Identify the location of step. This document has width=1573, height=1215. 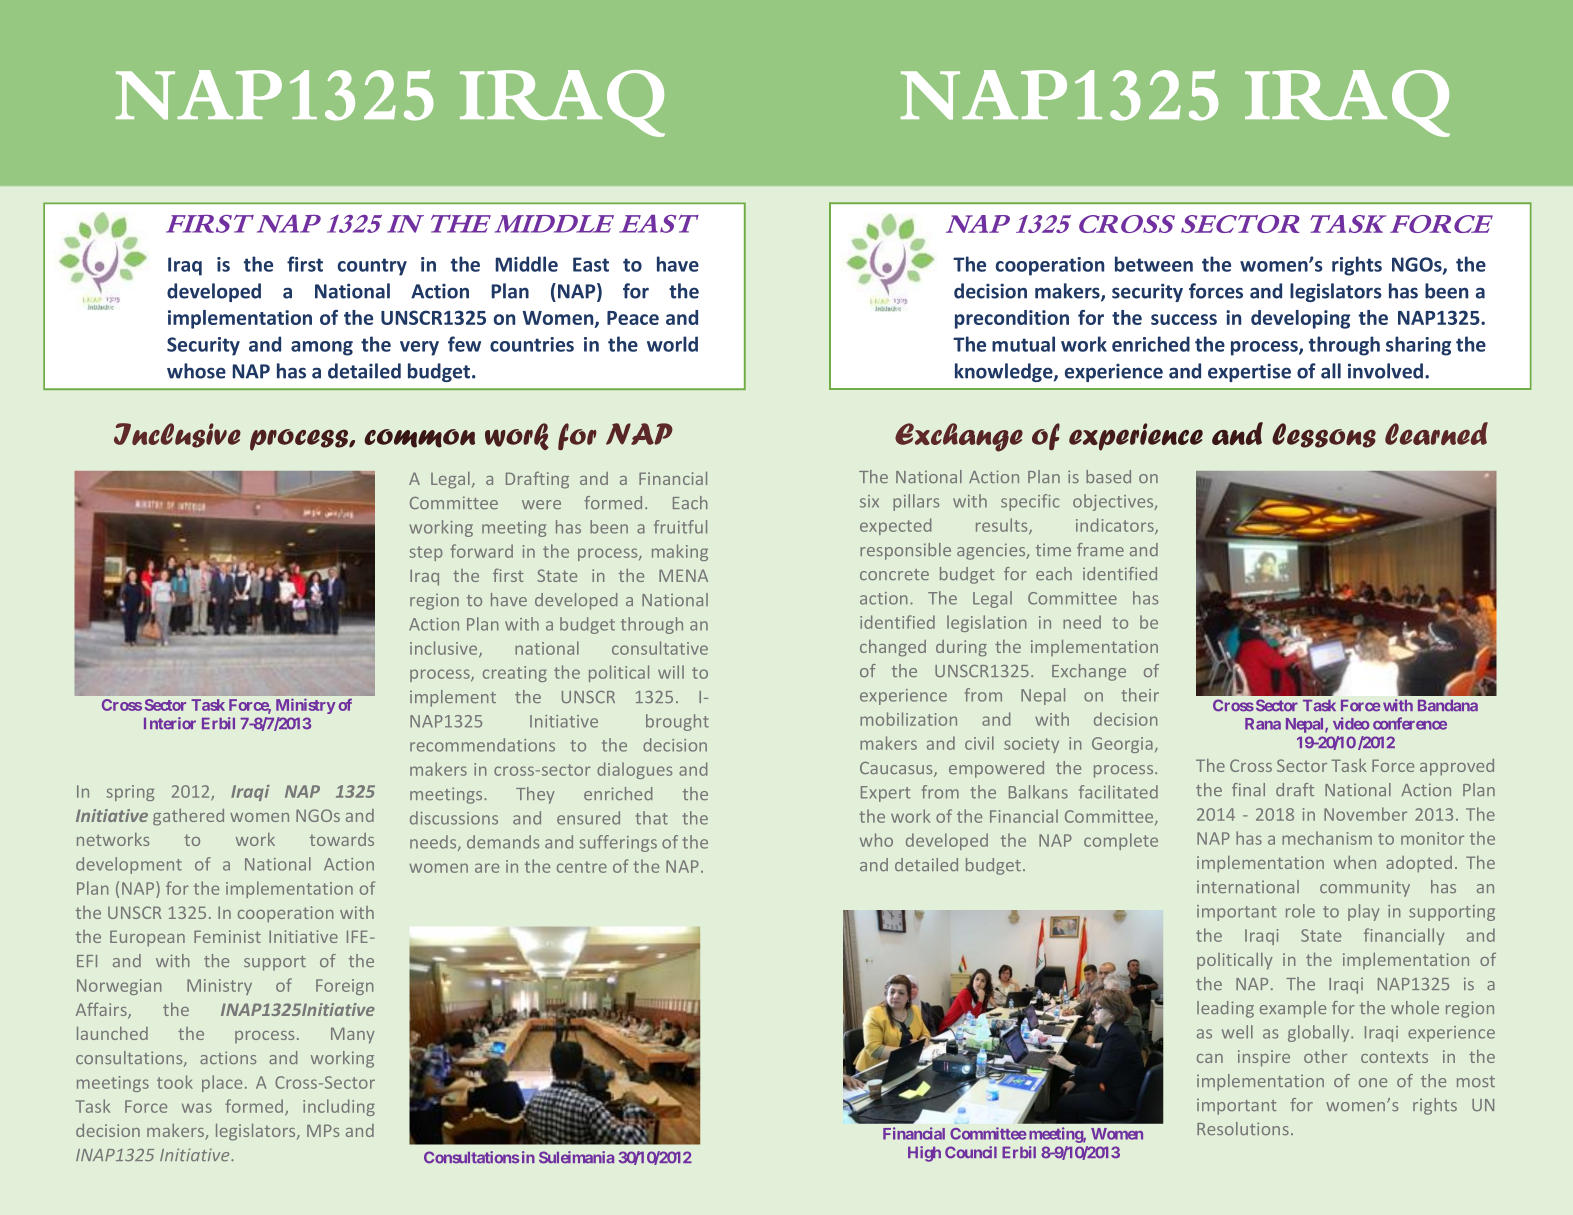
(426, 553).
